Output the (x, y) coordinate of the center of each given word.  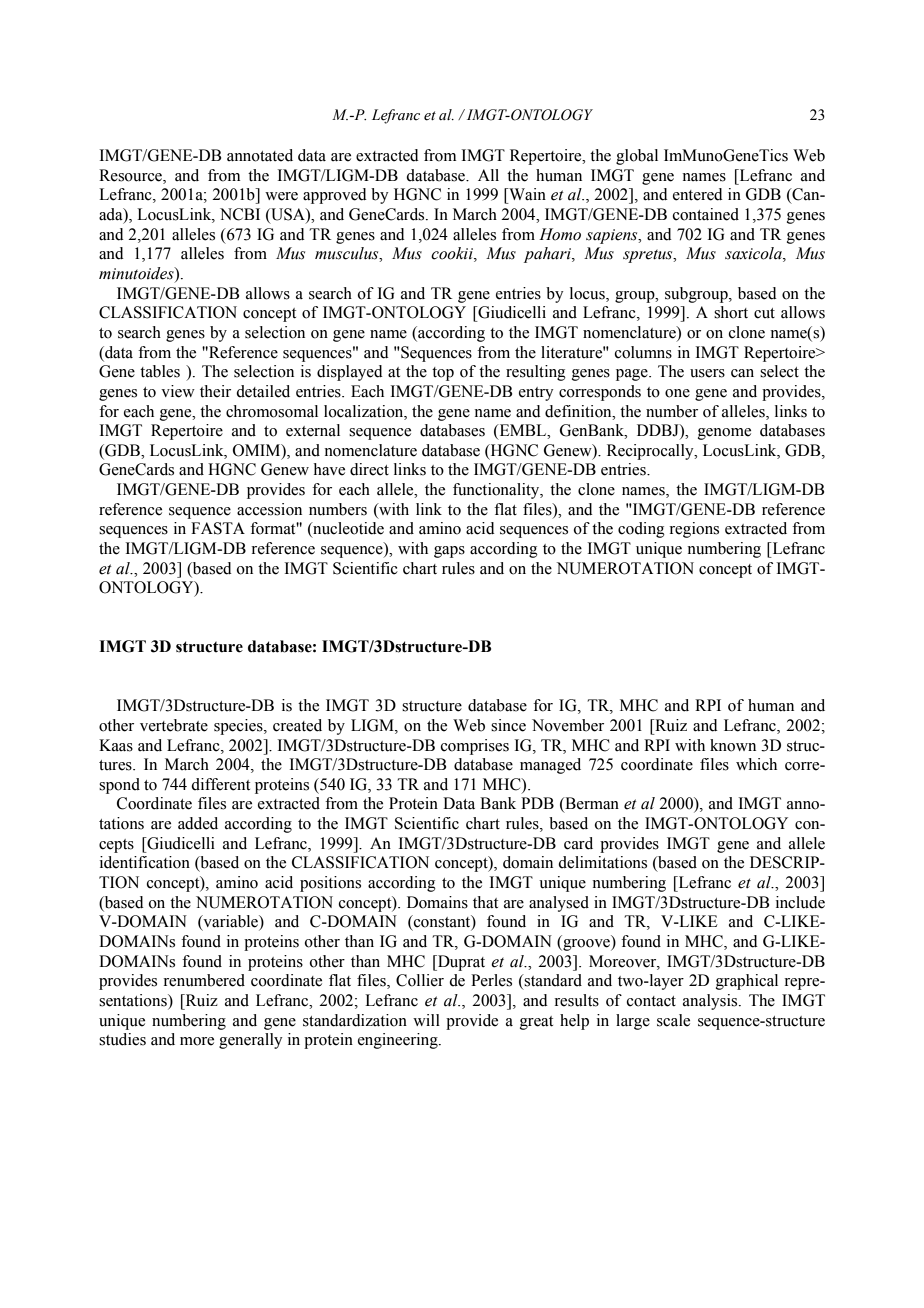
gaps (449, 552)
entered (698, 194)
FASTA (218, 528)
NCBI (240, 214)
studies (122, 1039)
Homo (560, 234)
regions (694, 530)
